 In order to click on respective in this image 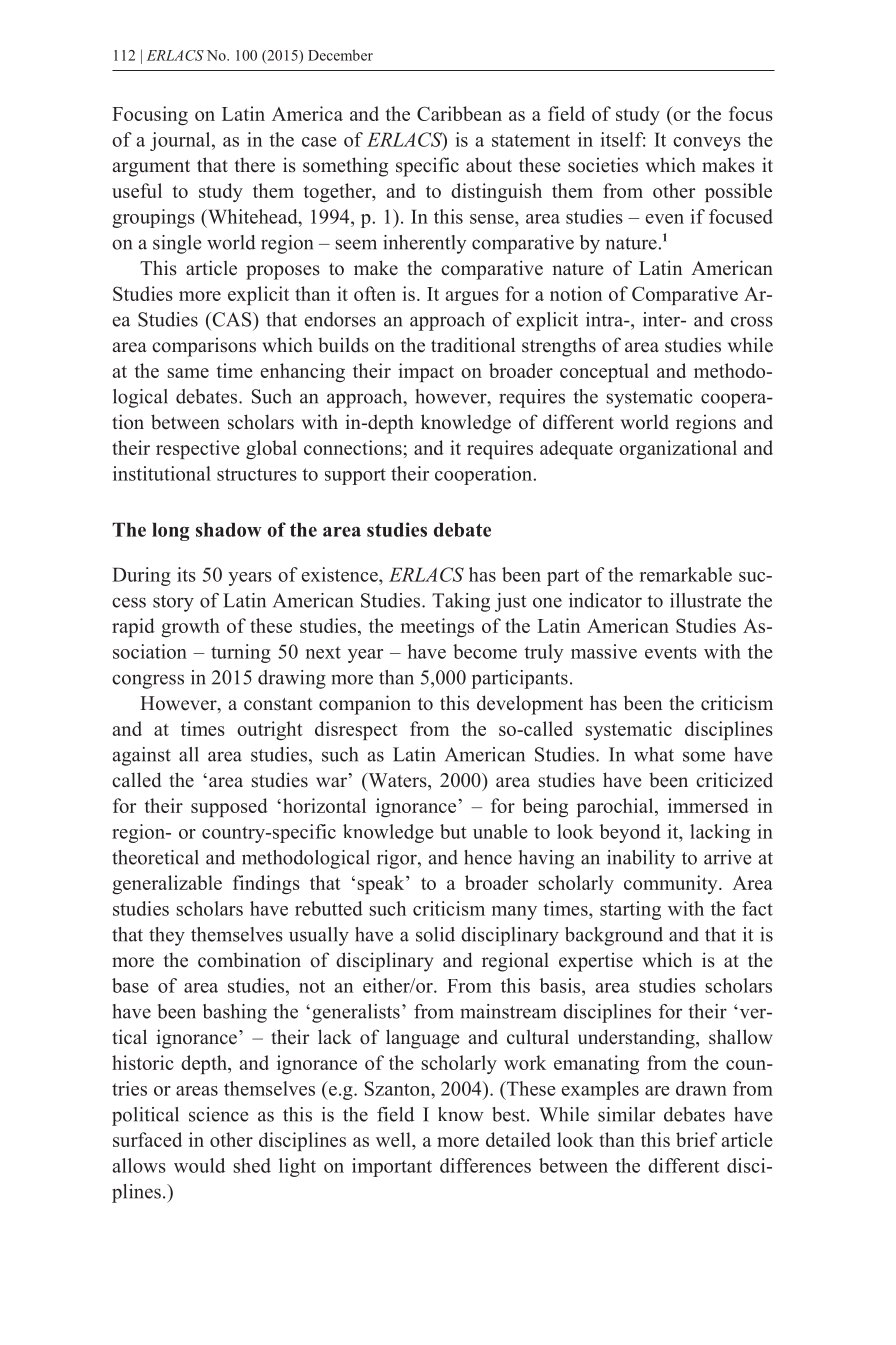, I will do `click(198, 449)`.
